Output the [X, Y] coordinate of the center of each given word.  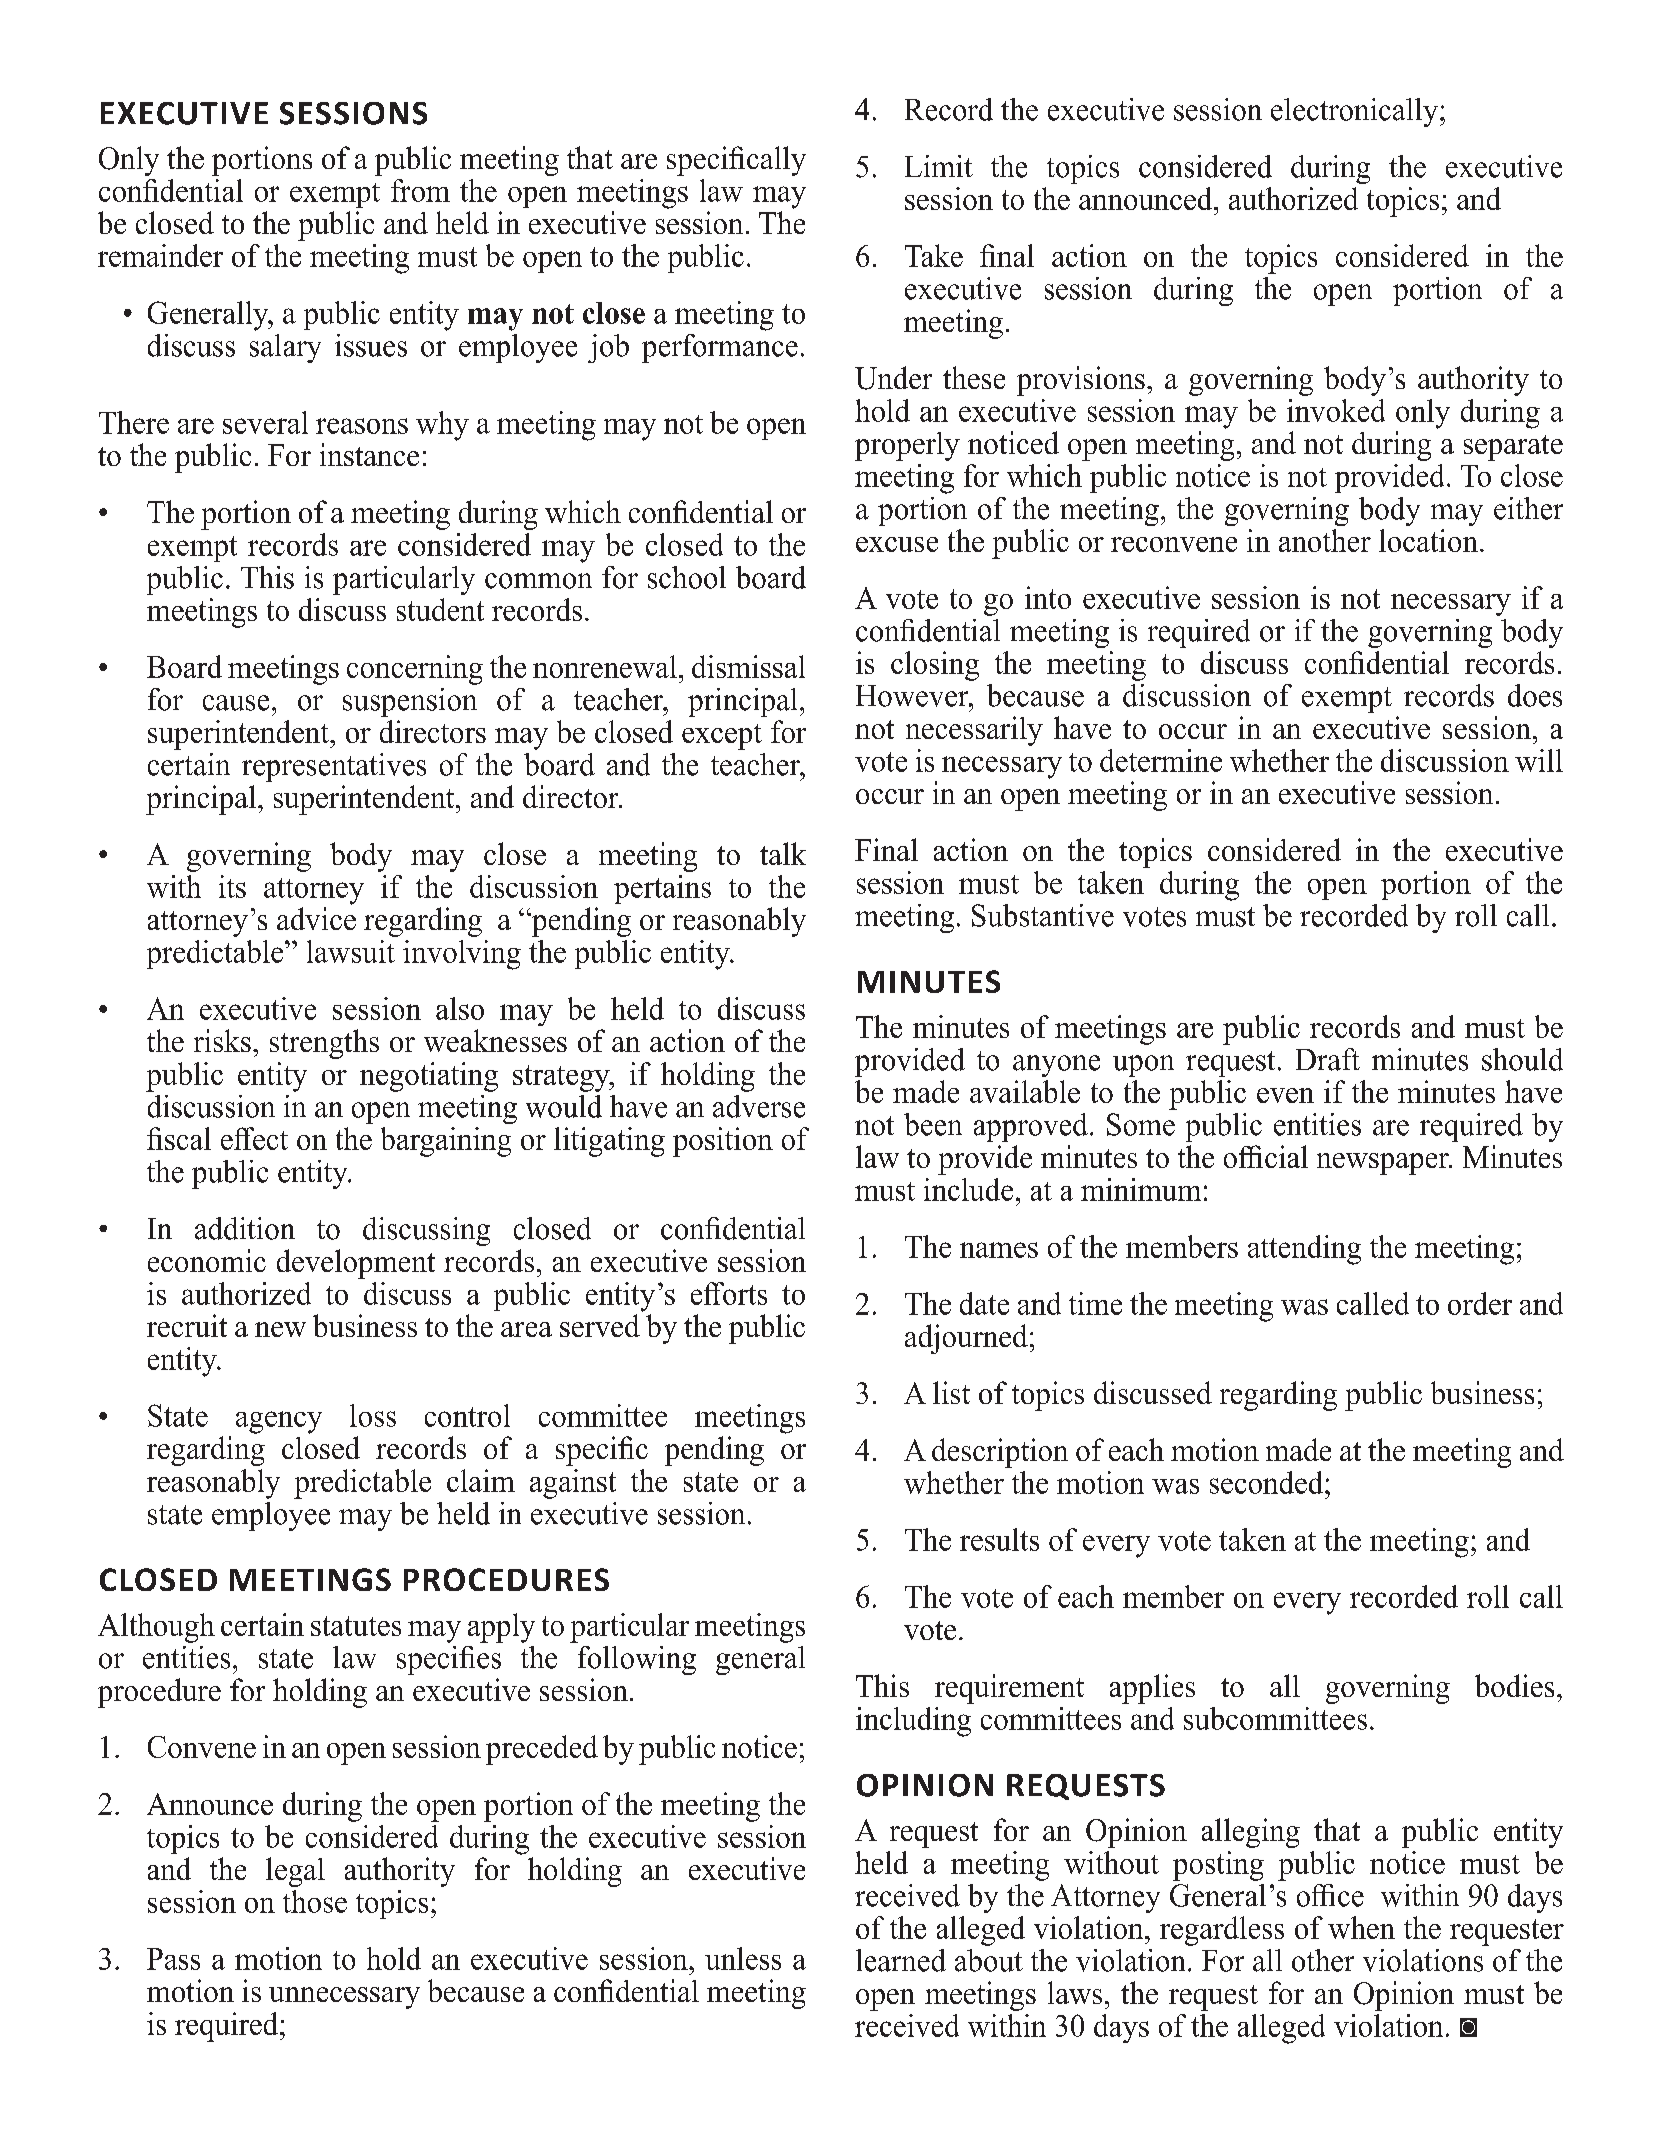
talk [783, 853]
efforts [729, 1293]
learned [901, 1960]
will [1539, 760]
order [1480, 1303]
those [315, 1901]
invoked [1336, 410]
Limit [939, 166]
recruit [187, 1325]
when [1361, 1927]
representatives [334, 767]
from [420, 190]
